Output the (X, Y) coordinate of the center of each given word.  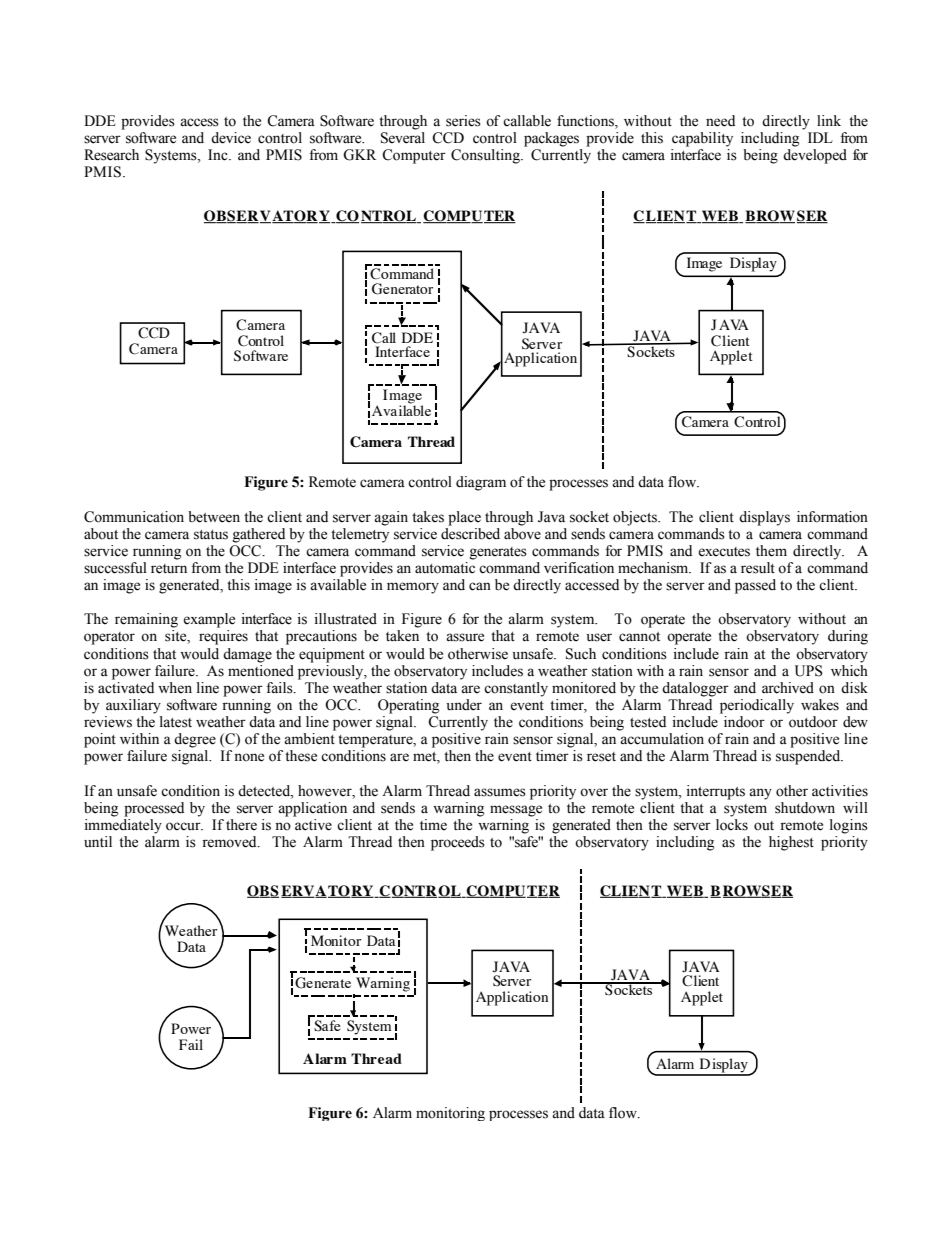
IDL (820, 137)
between (214, 517)
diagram (481, 483)
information (832, 517)
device (231, 138)
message (516, 811)
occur (184, 826)
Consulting (486, 156)
